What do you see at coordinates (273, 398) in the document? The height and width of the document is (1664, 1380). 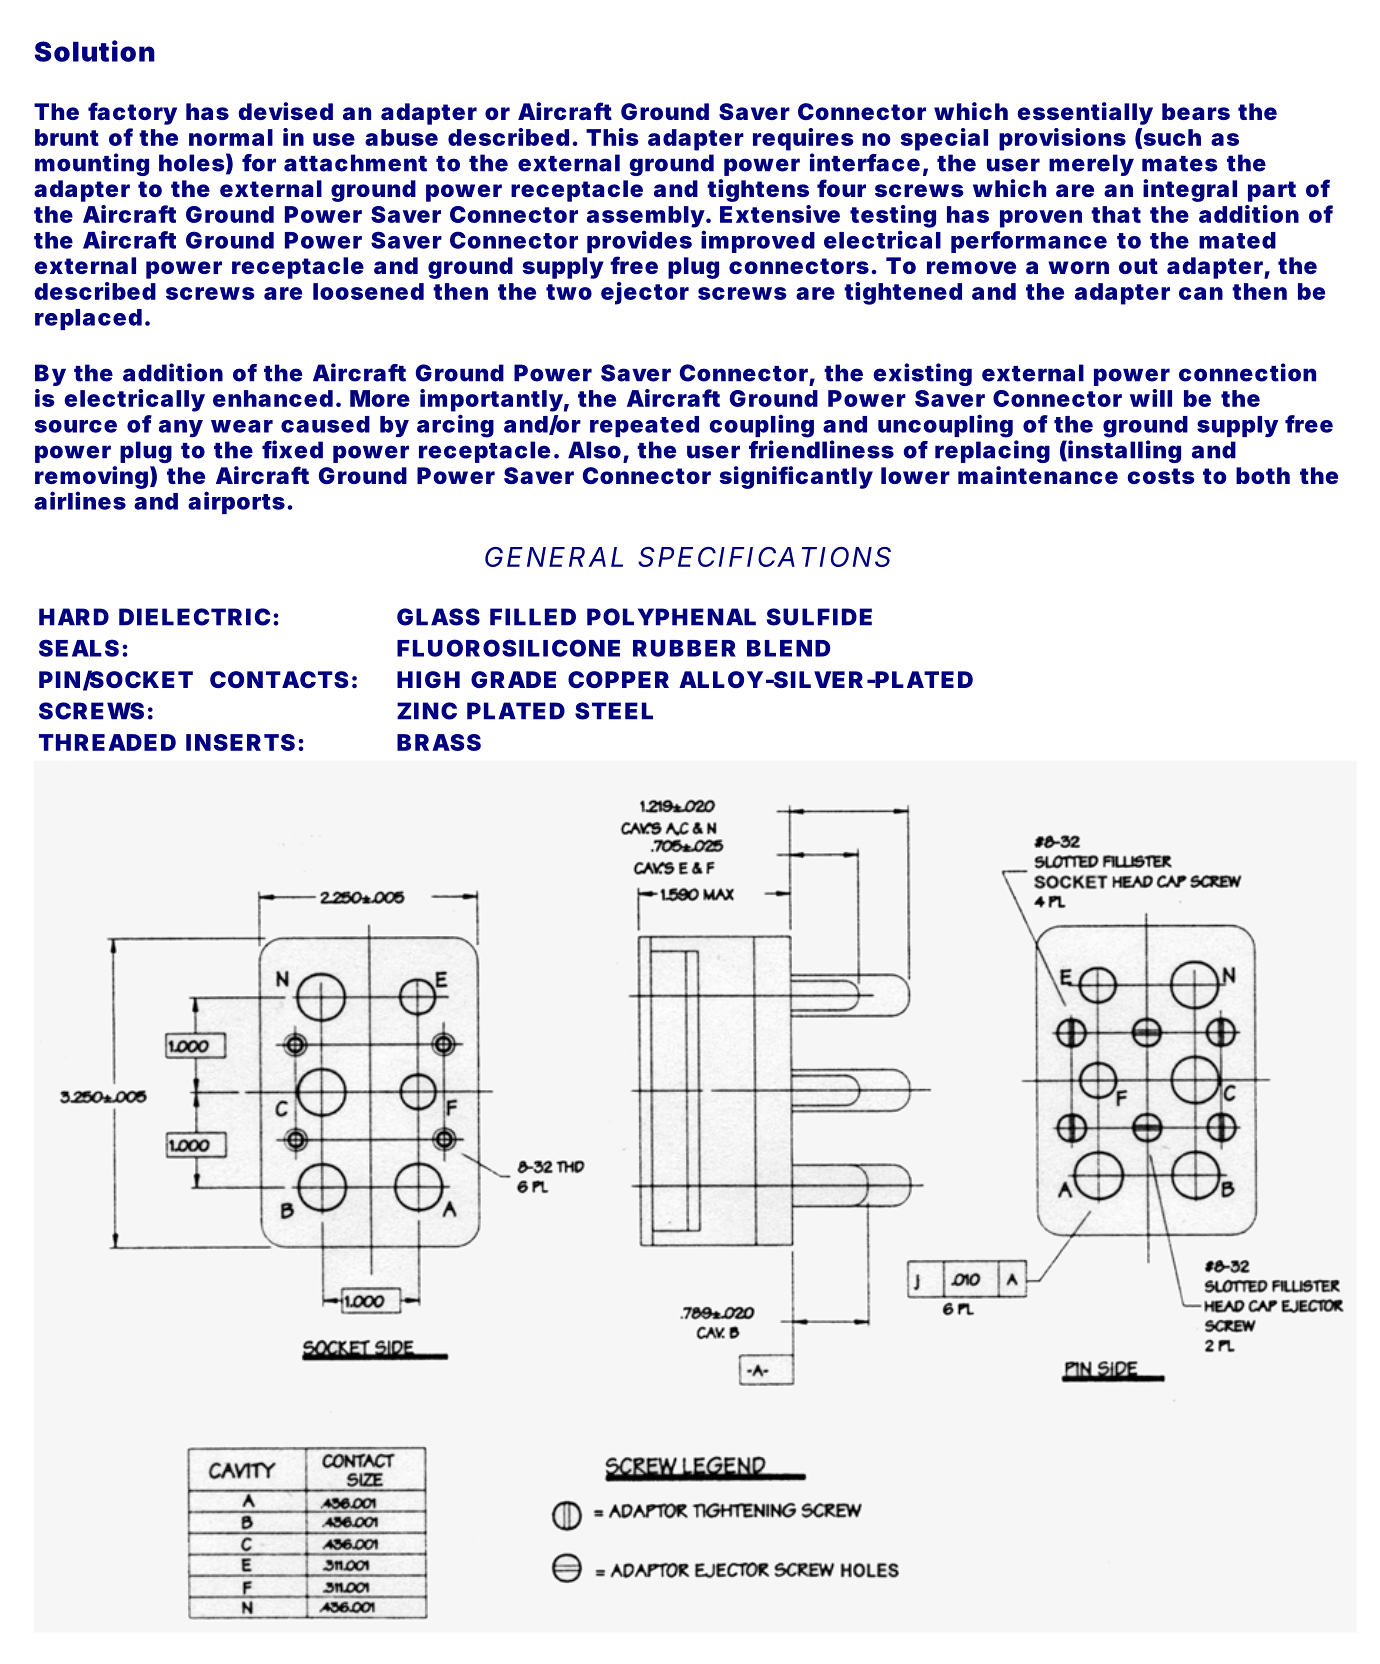 I see `enhanced` at bounding box center [273, 398].
